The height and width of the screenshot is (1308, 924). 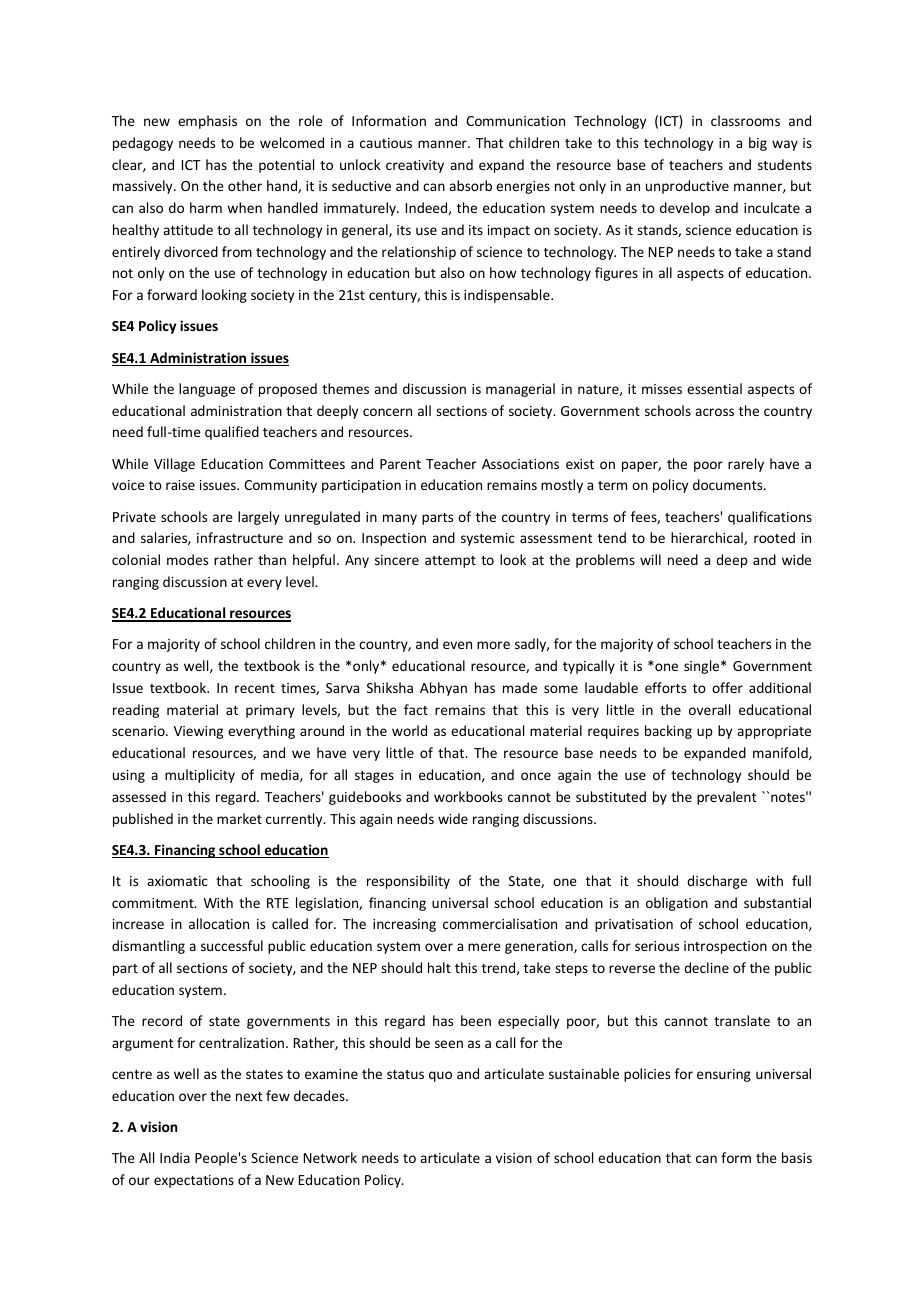 I want to click on attempt, so click(x=450, y=562).
